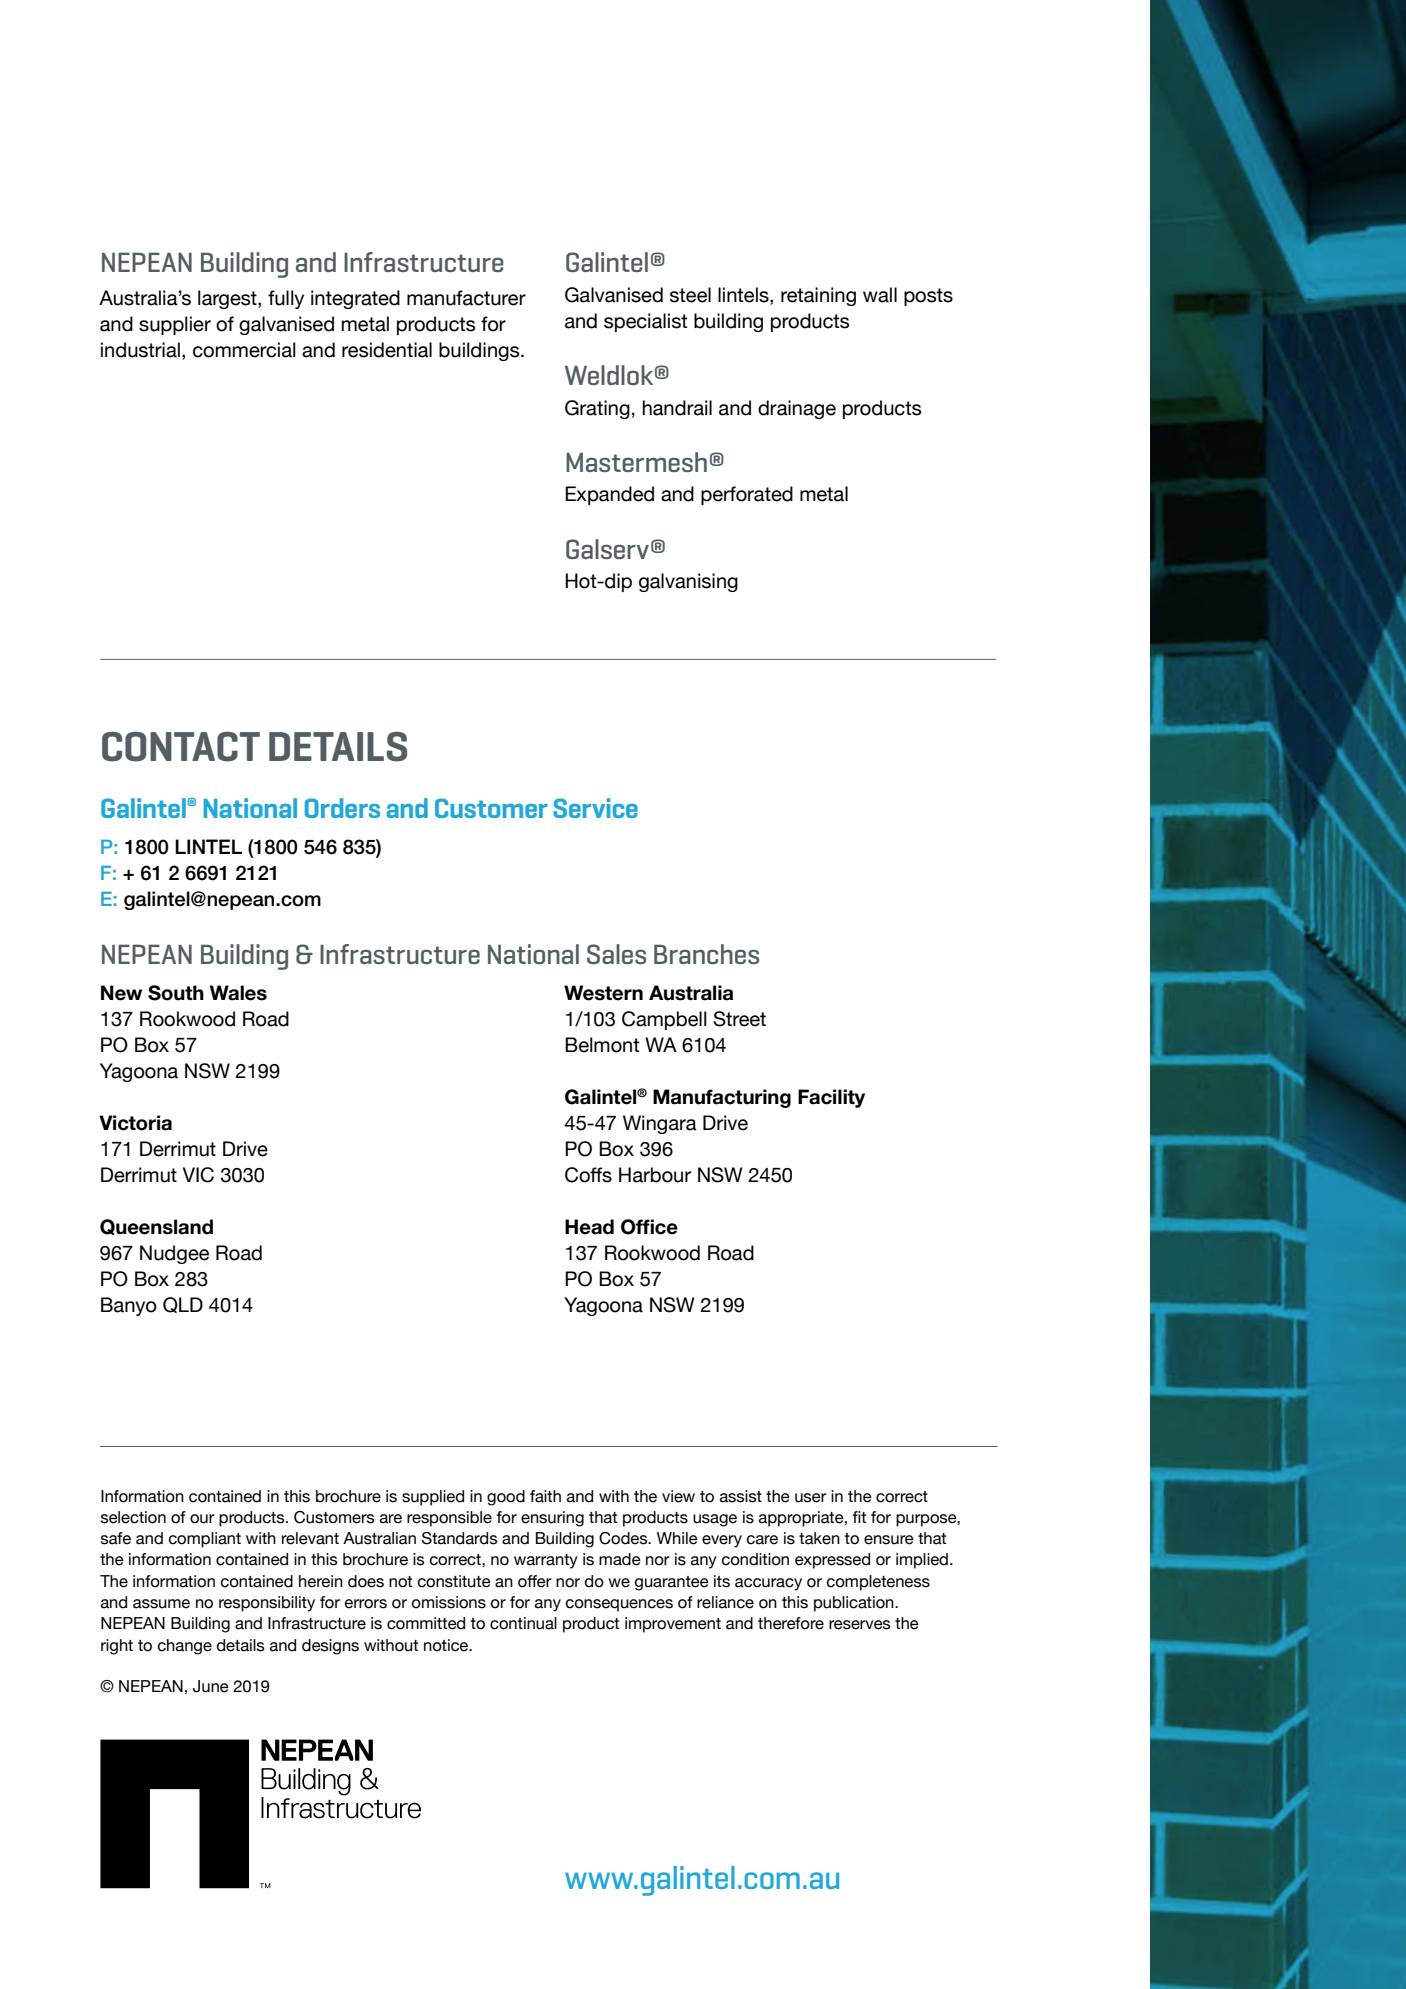  I want to click on retaining, so click(818, 296).
